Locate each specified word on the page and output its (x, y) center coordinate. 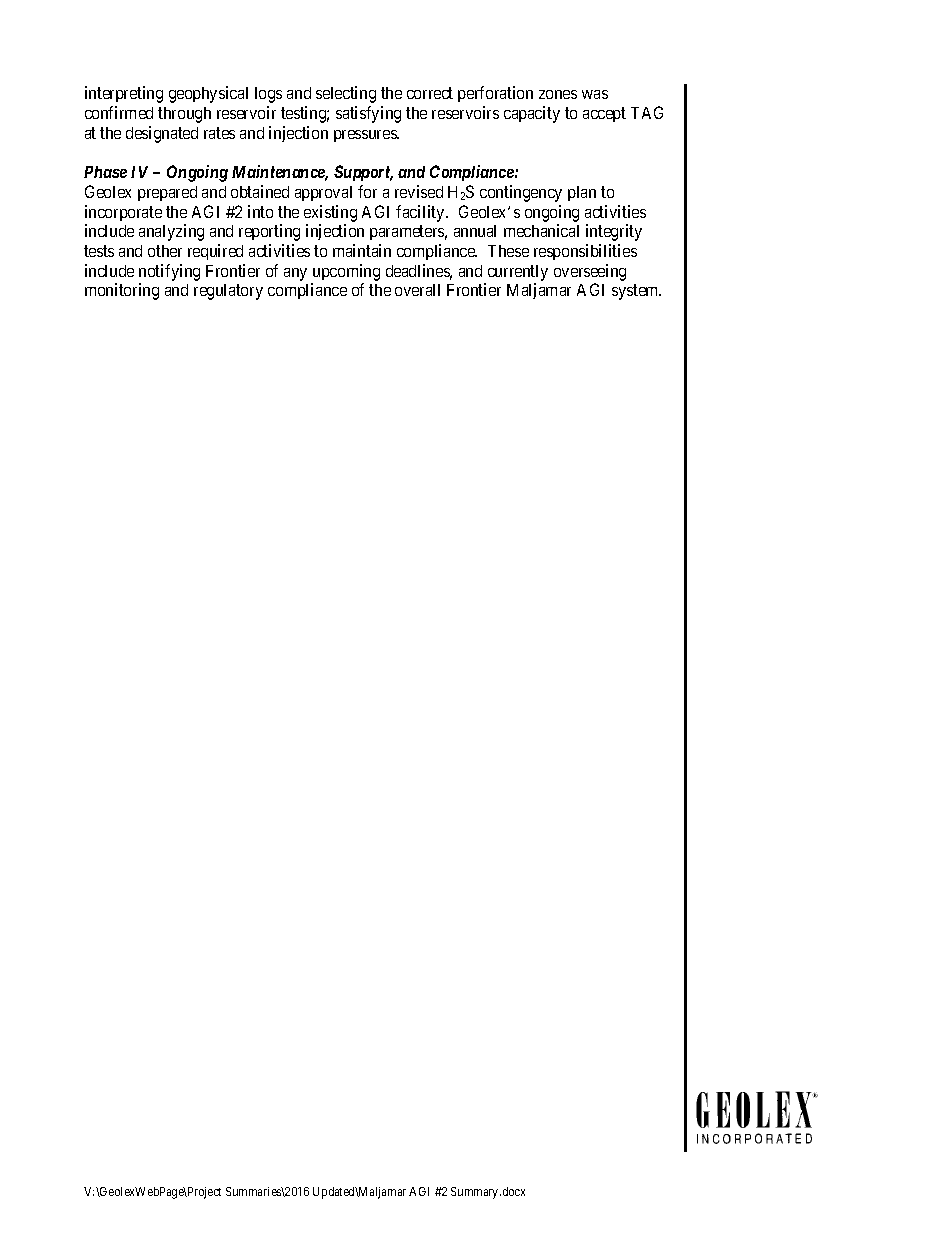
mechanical (541, 230)
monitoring (122, 291)
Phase (105, 172)
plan (582, 193)
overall (417, 290)
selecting (346, 94)
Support (363, 173)
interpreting (124, 94)
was (595, 94)
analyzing (171, 232)
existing (330, 213)
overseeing (590, 272)
